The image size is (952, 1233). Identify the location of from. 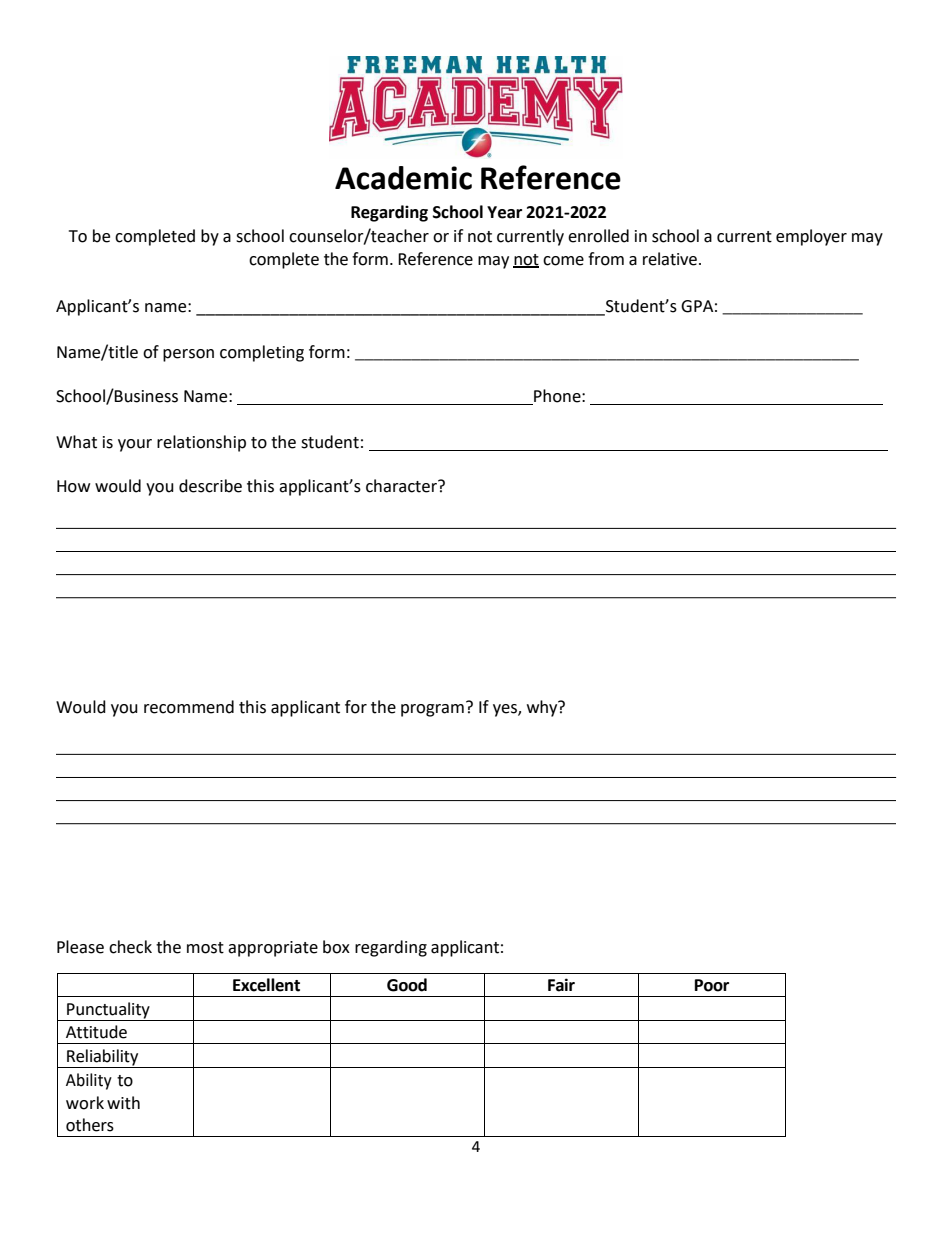
(606, 259).
